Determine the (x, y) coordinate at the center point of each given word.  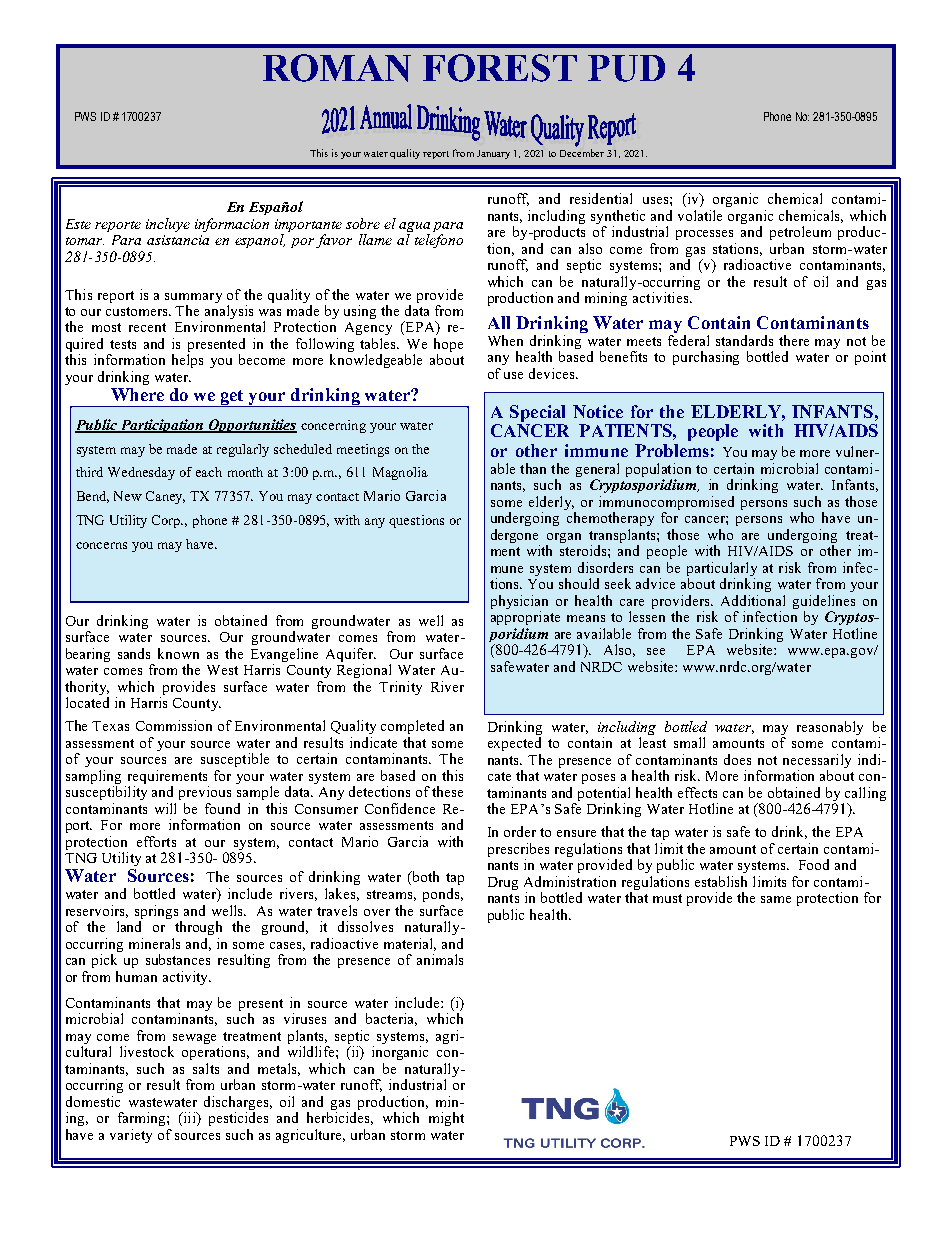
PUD (626, 68)
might (446, 1119)
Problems (672, 450)
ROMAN (337, 68)
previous (205, 793)
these (447, 791)
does (737, 759)
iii (189, 1119)
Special (537, 413)
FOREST (500, 68)
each (209, 472)
